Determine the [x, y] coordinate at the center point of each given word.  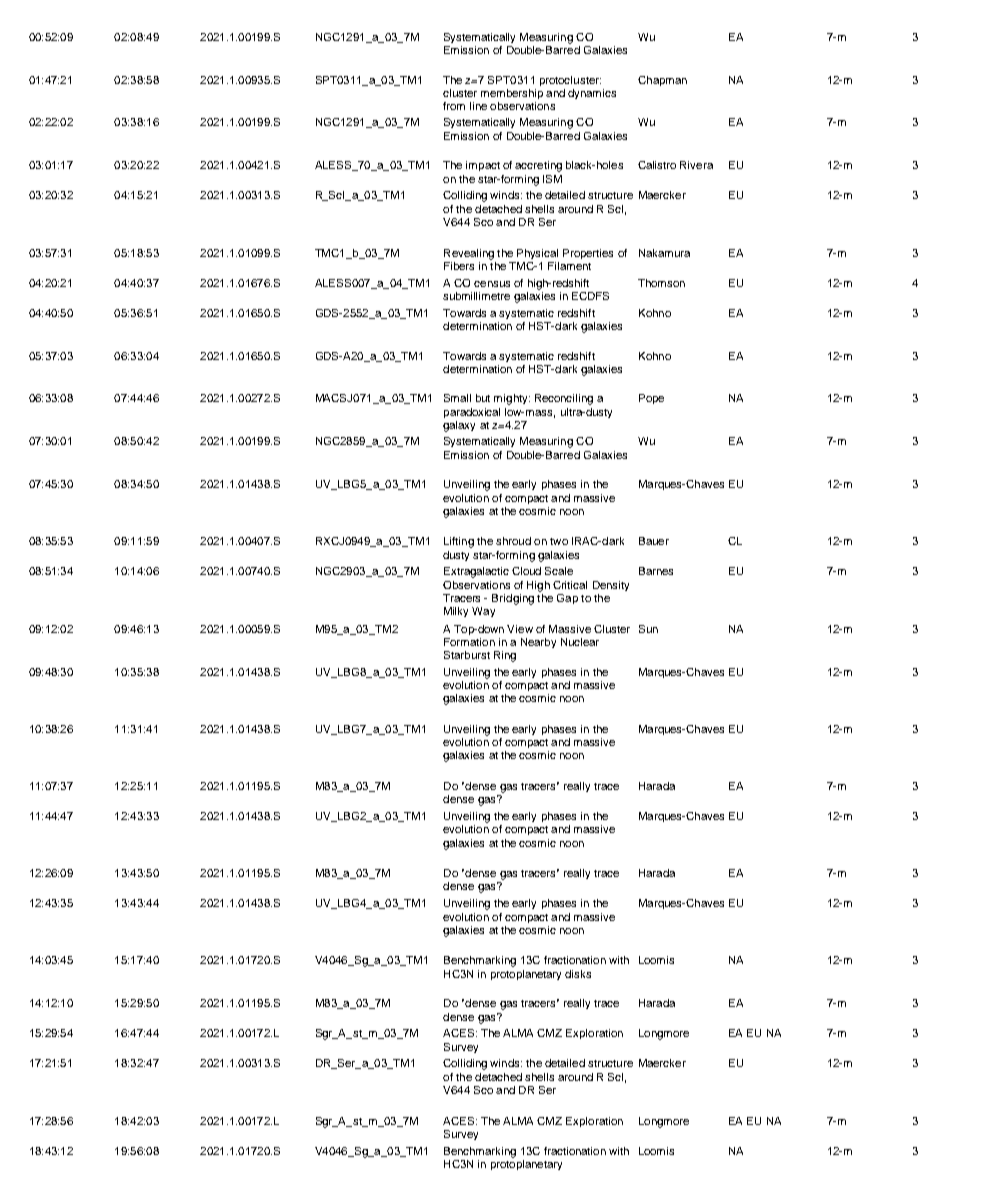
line [478, 106]
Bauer [654, 541]
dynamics [592, 94]
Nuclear [580, 642]
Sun [648, 629]
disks [578, 974]
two [559, 541]
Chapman [662, 81]
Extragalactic [476, 572]
